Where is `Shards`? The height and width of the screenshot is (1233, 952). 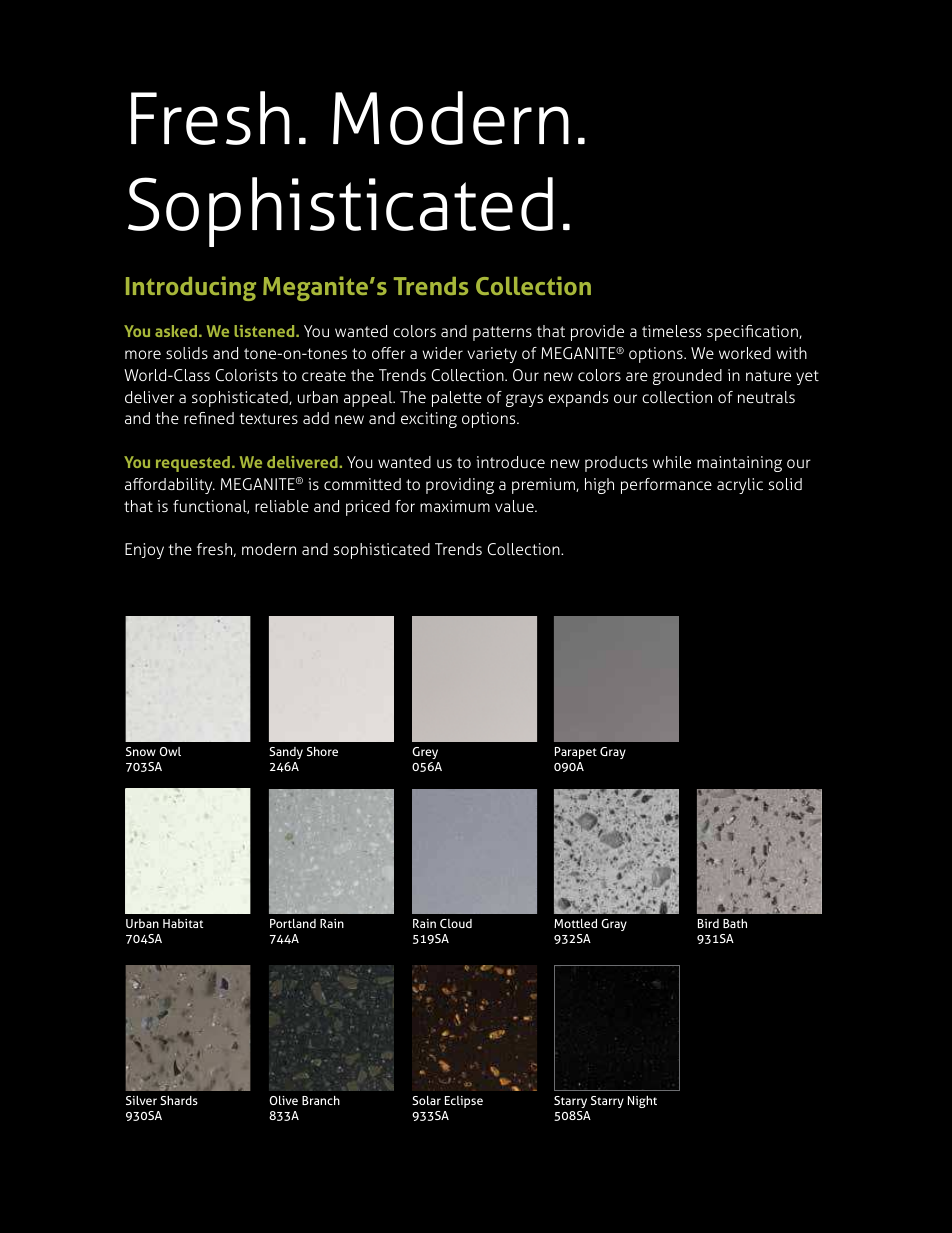
Shards is located at coordinates (179, 1100).
